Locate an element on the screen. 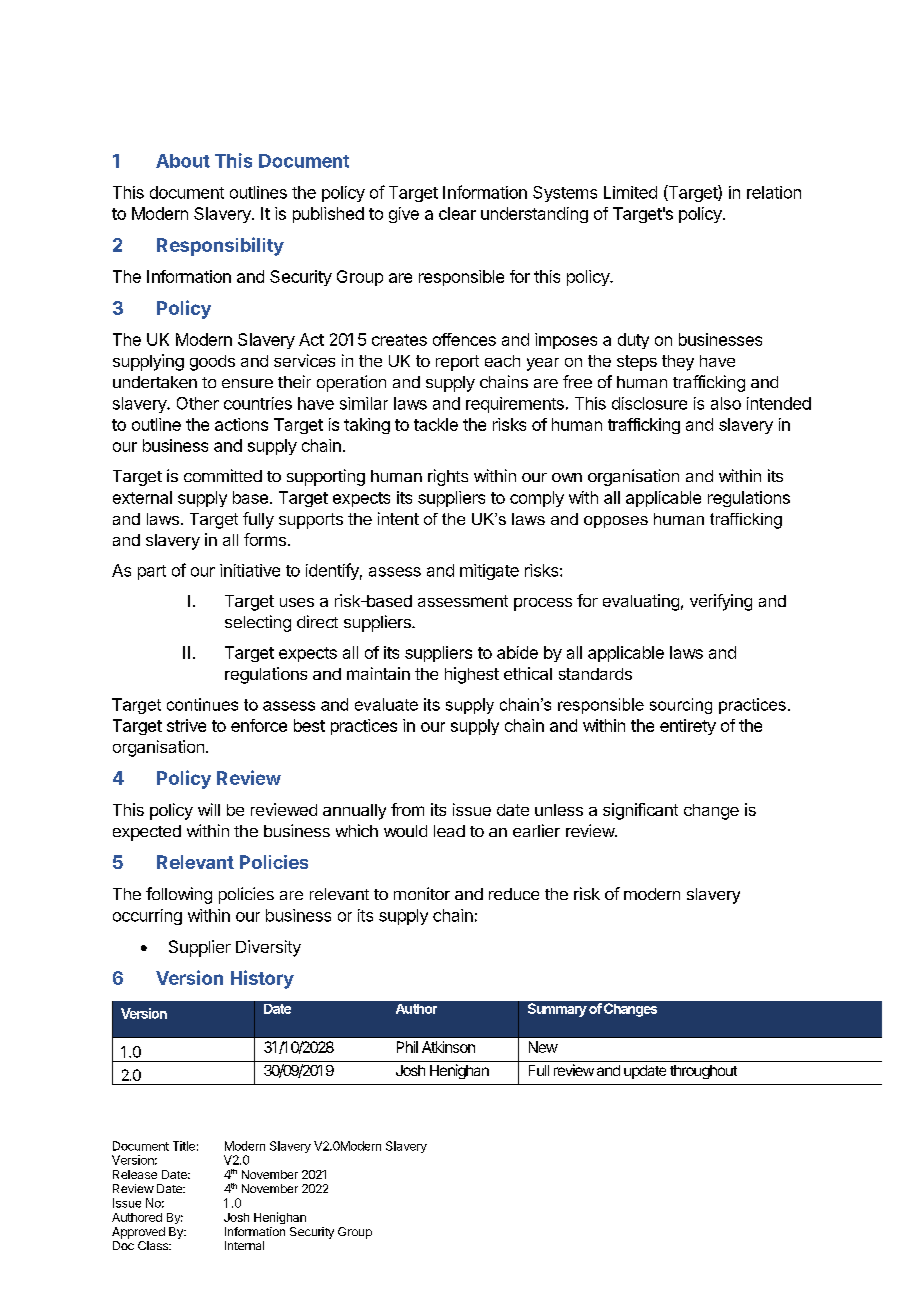  Limited is located at coordinates (630, 192).
